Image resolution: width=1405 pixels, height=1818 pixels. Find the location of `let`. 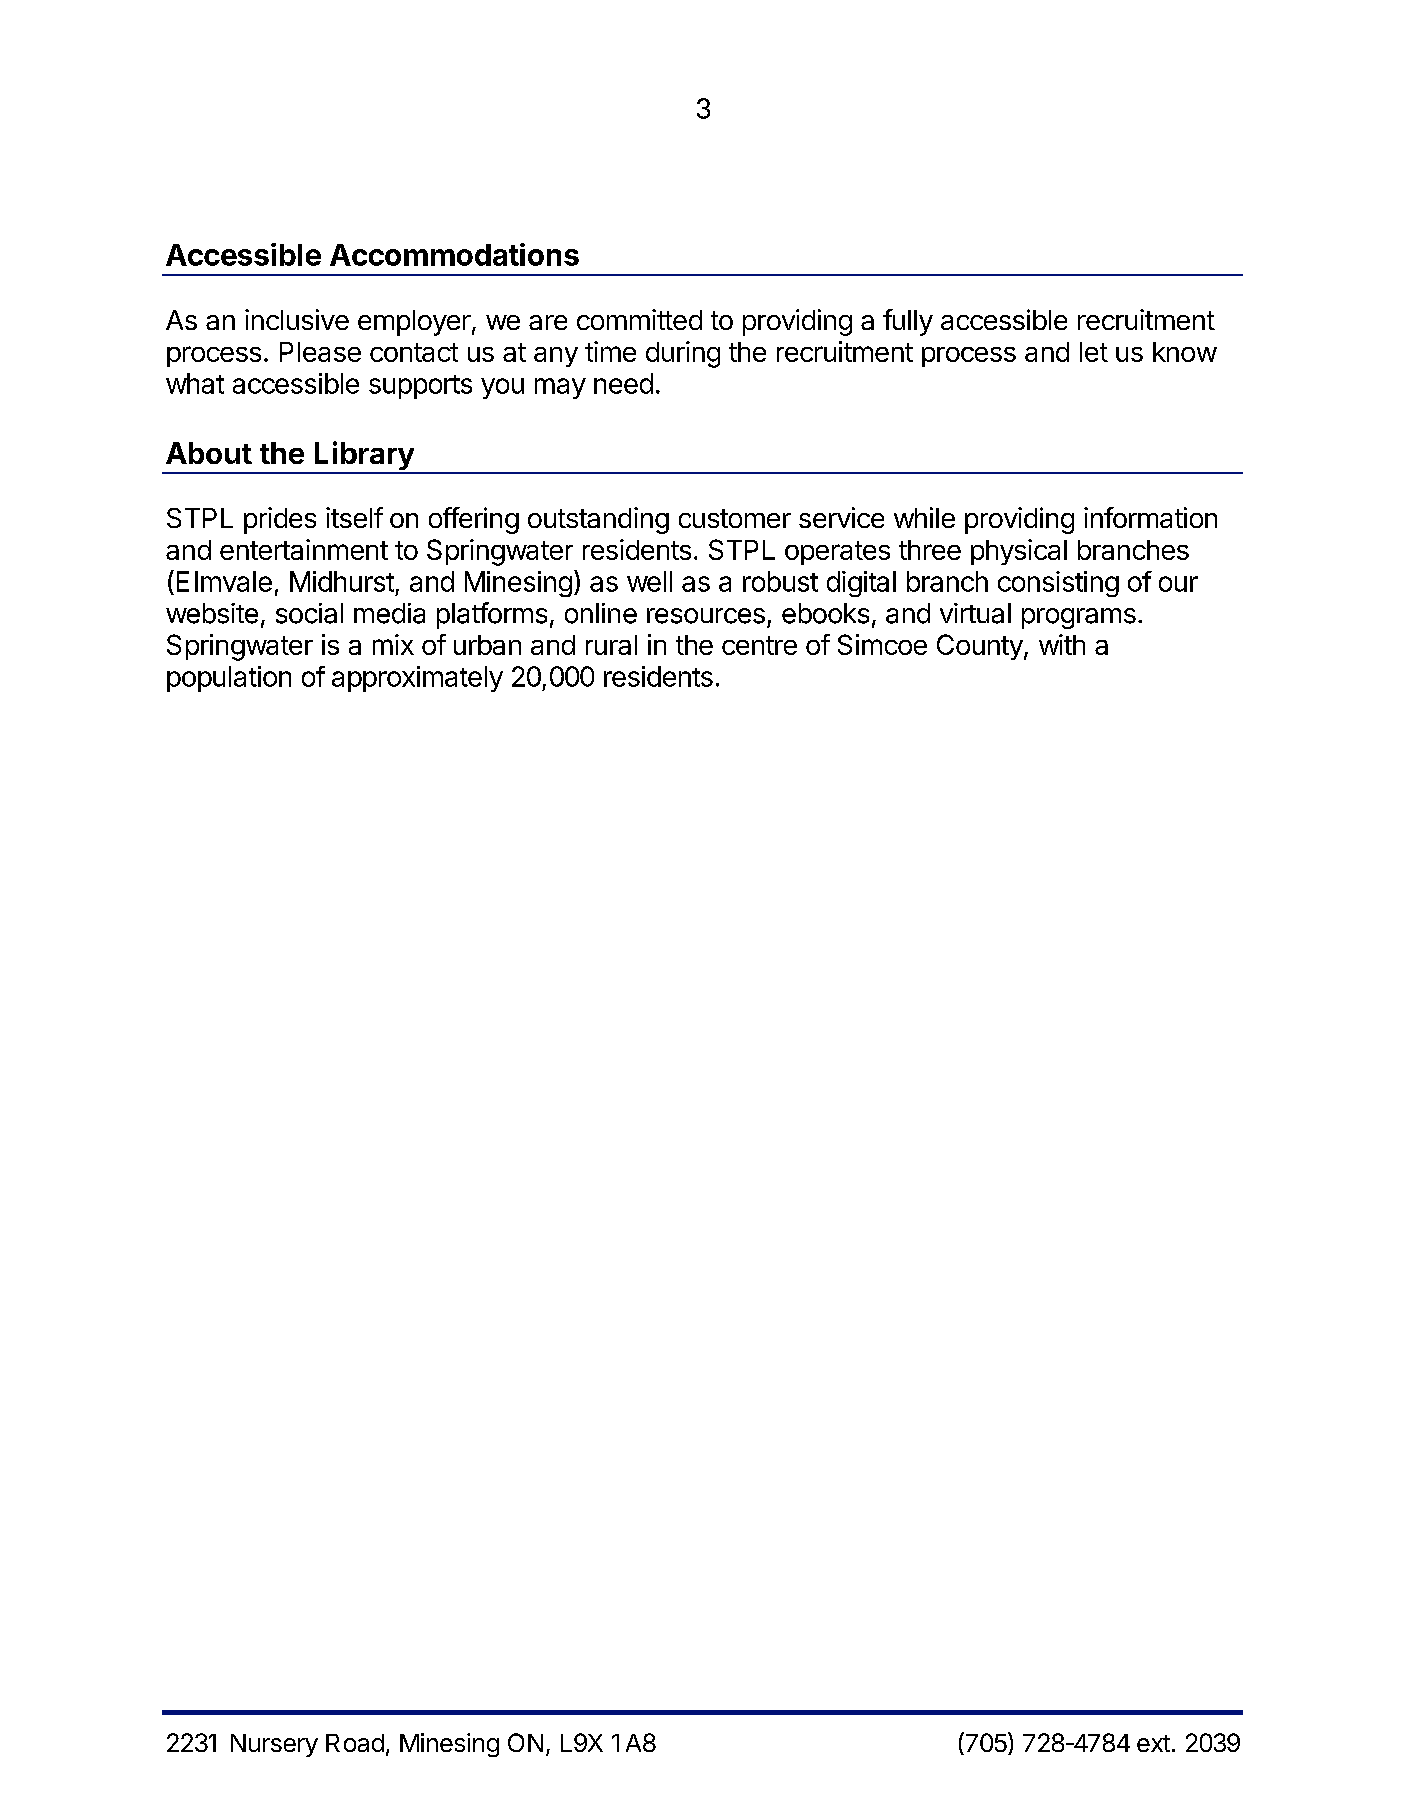

let is located at coordinates (1094, 352).
